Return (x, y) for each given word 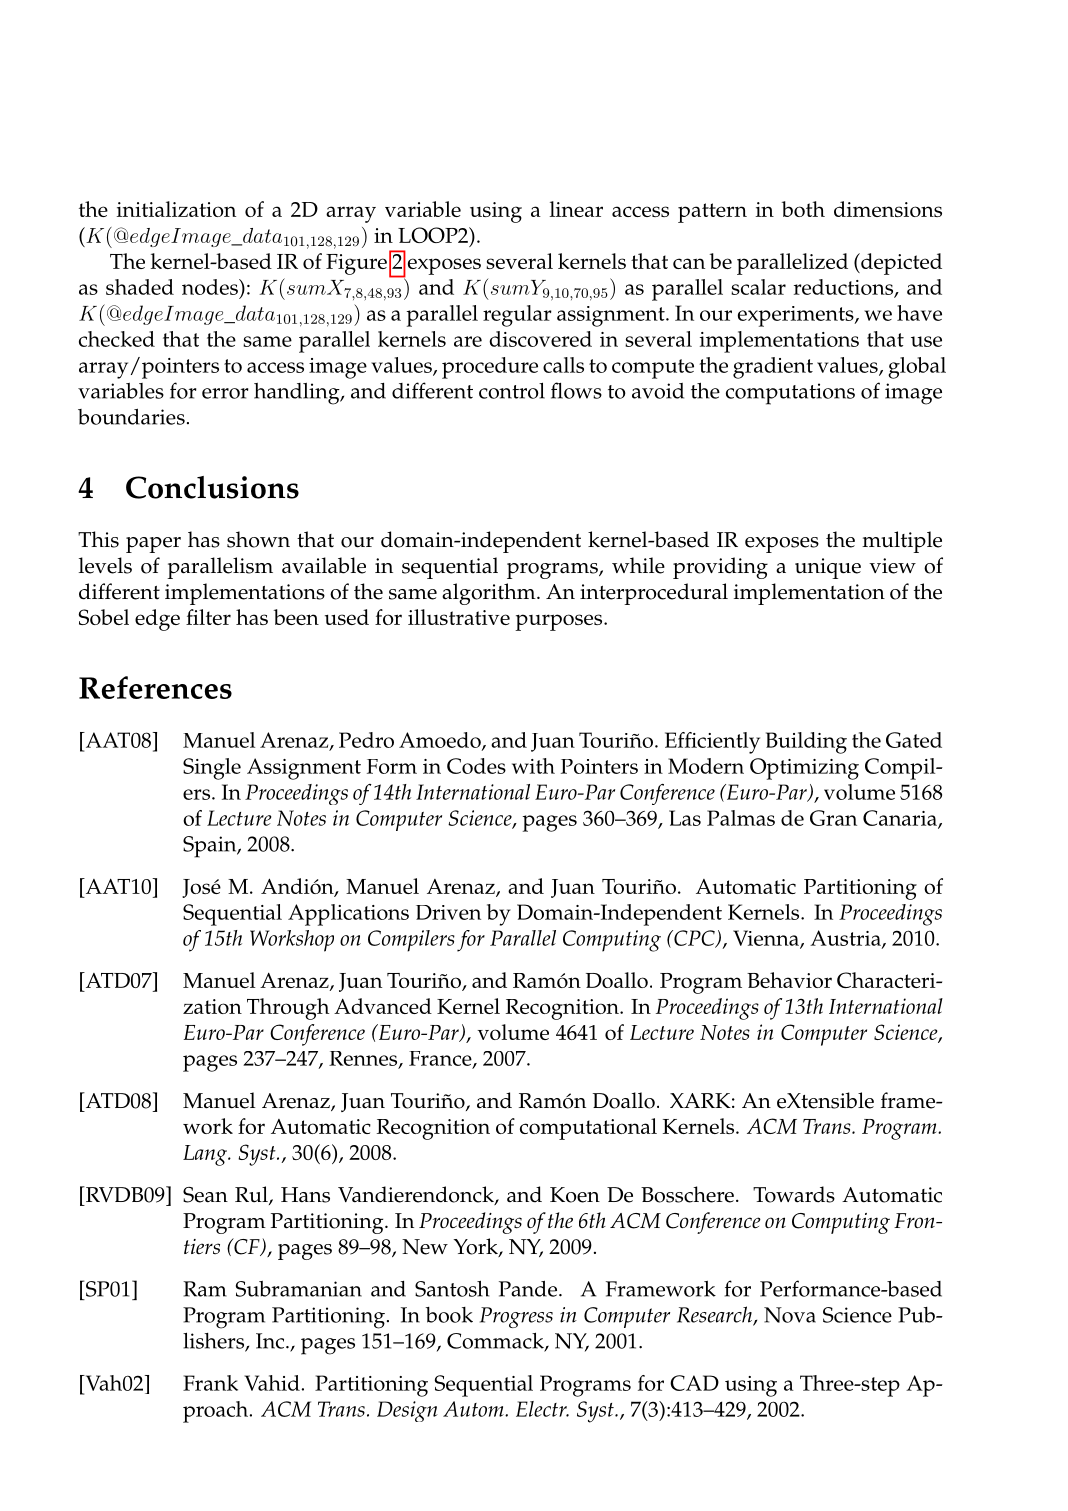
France (441, 1059)
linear (576, 209)
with (533, 766)
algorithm (490, 594)
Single (212, 769)
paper (153, 545)
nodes (211, 287)
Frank (210, 1383)
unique (828, 568)
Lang (206, 1155)
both (803, 209)
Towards (794, 1194)
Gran (833, 818)
